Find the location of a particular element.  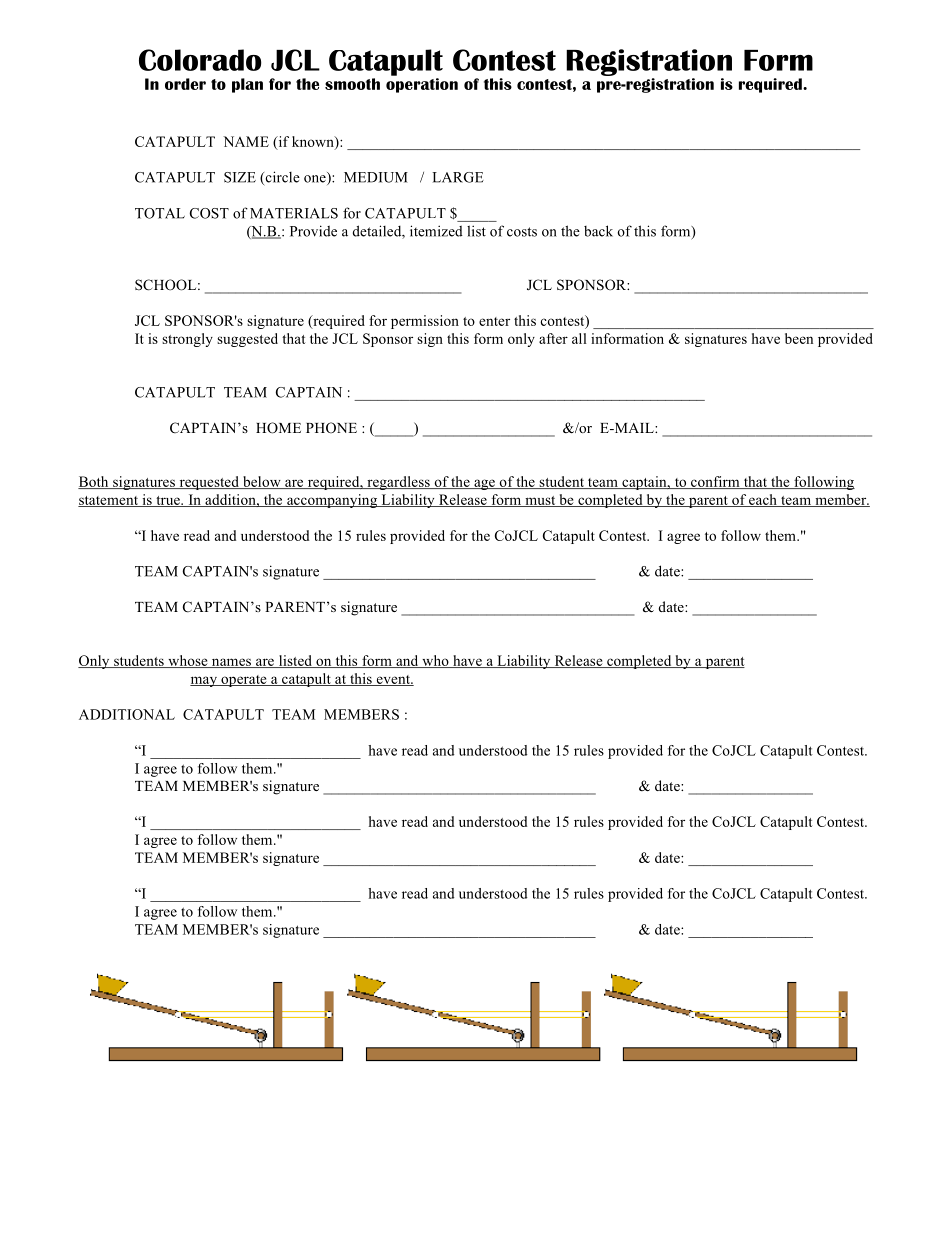

each is located at coordinates (763, 500).
